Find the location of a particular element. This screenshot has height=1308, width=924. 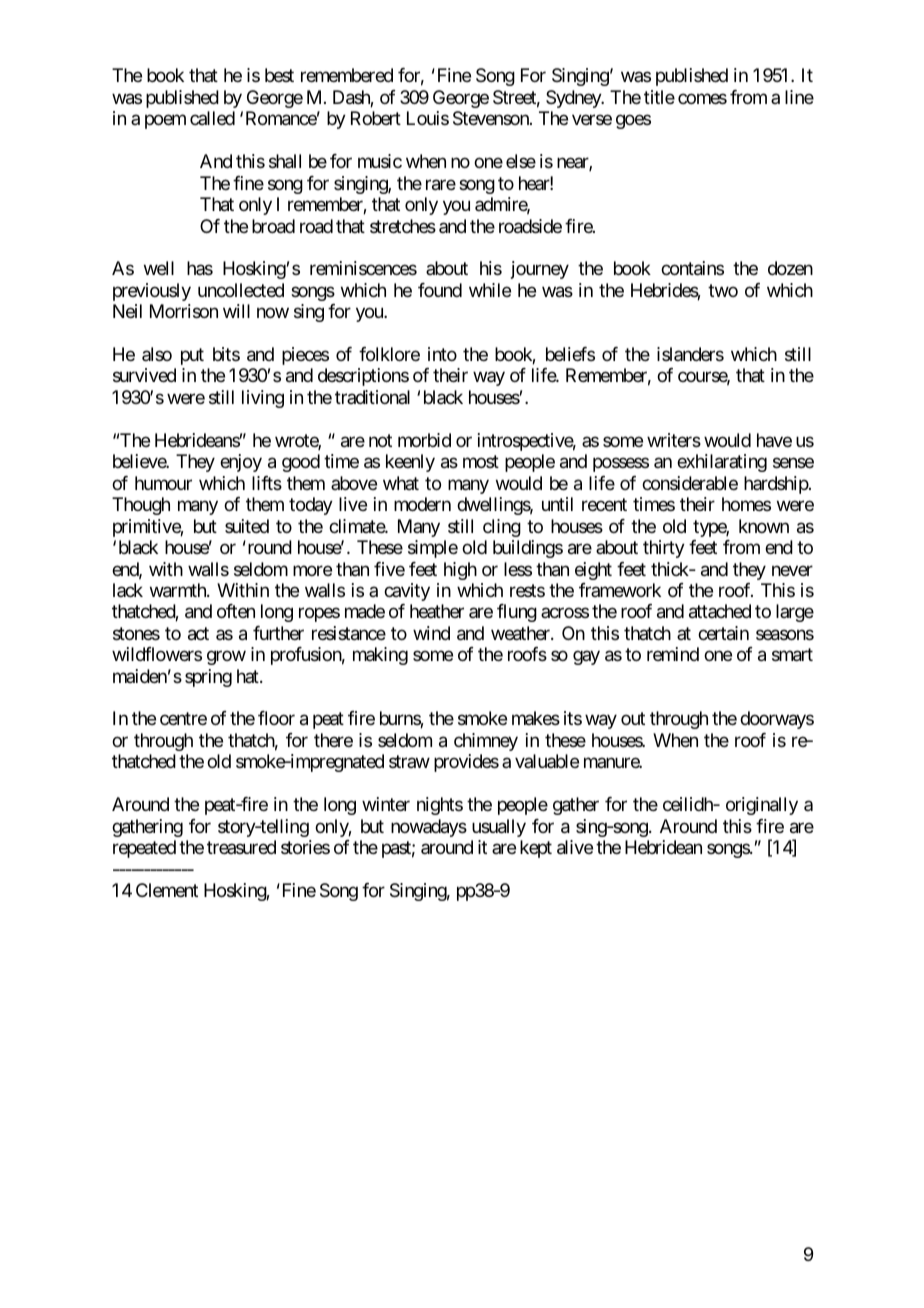

modern is located at coordinates (422, 504).
